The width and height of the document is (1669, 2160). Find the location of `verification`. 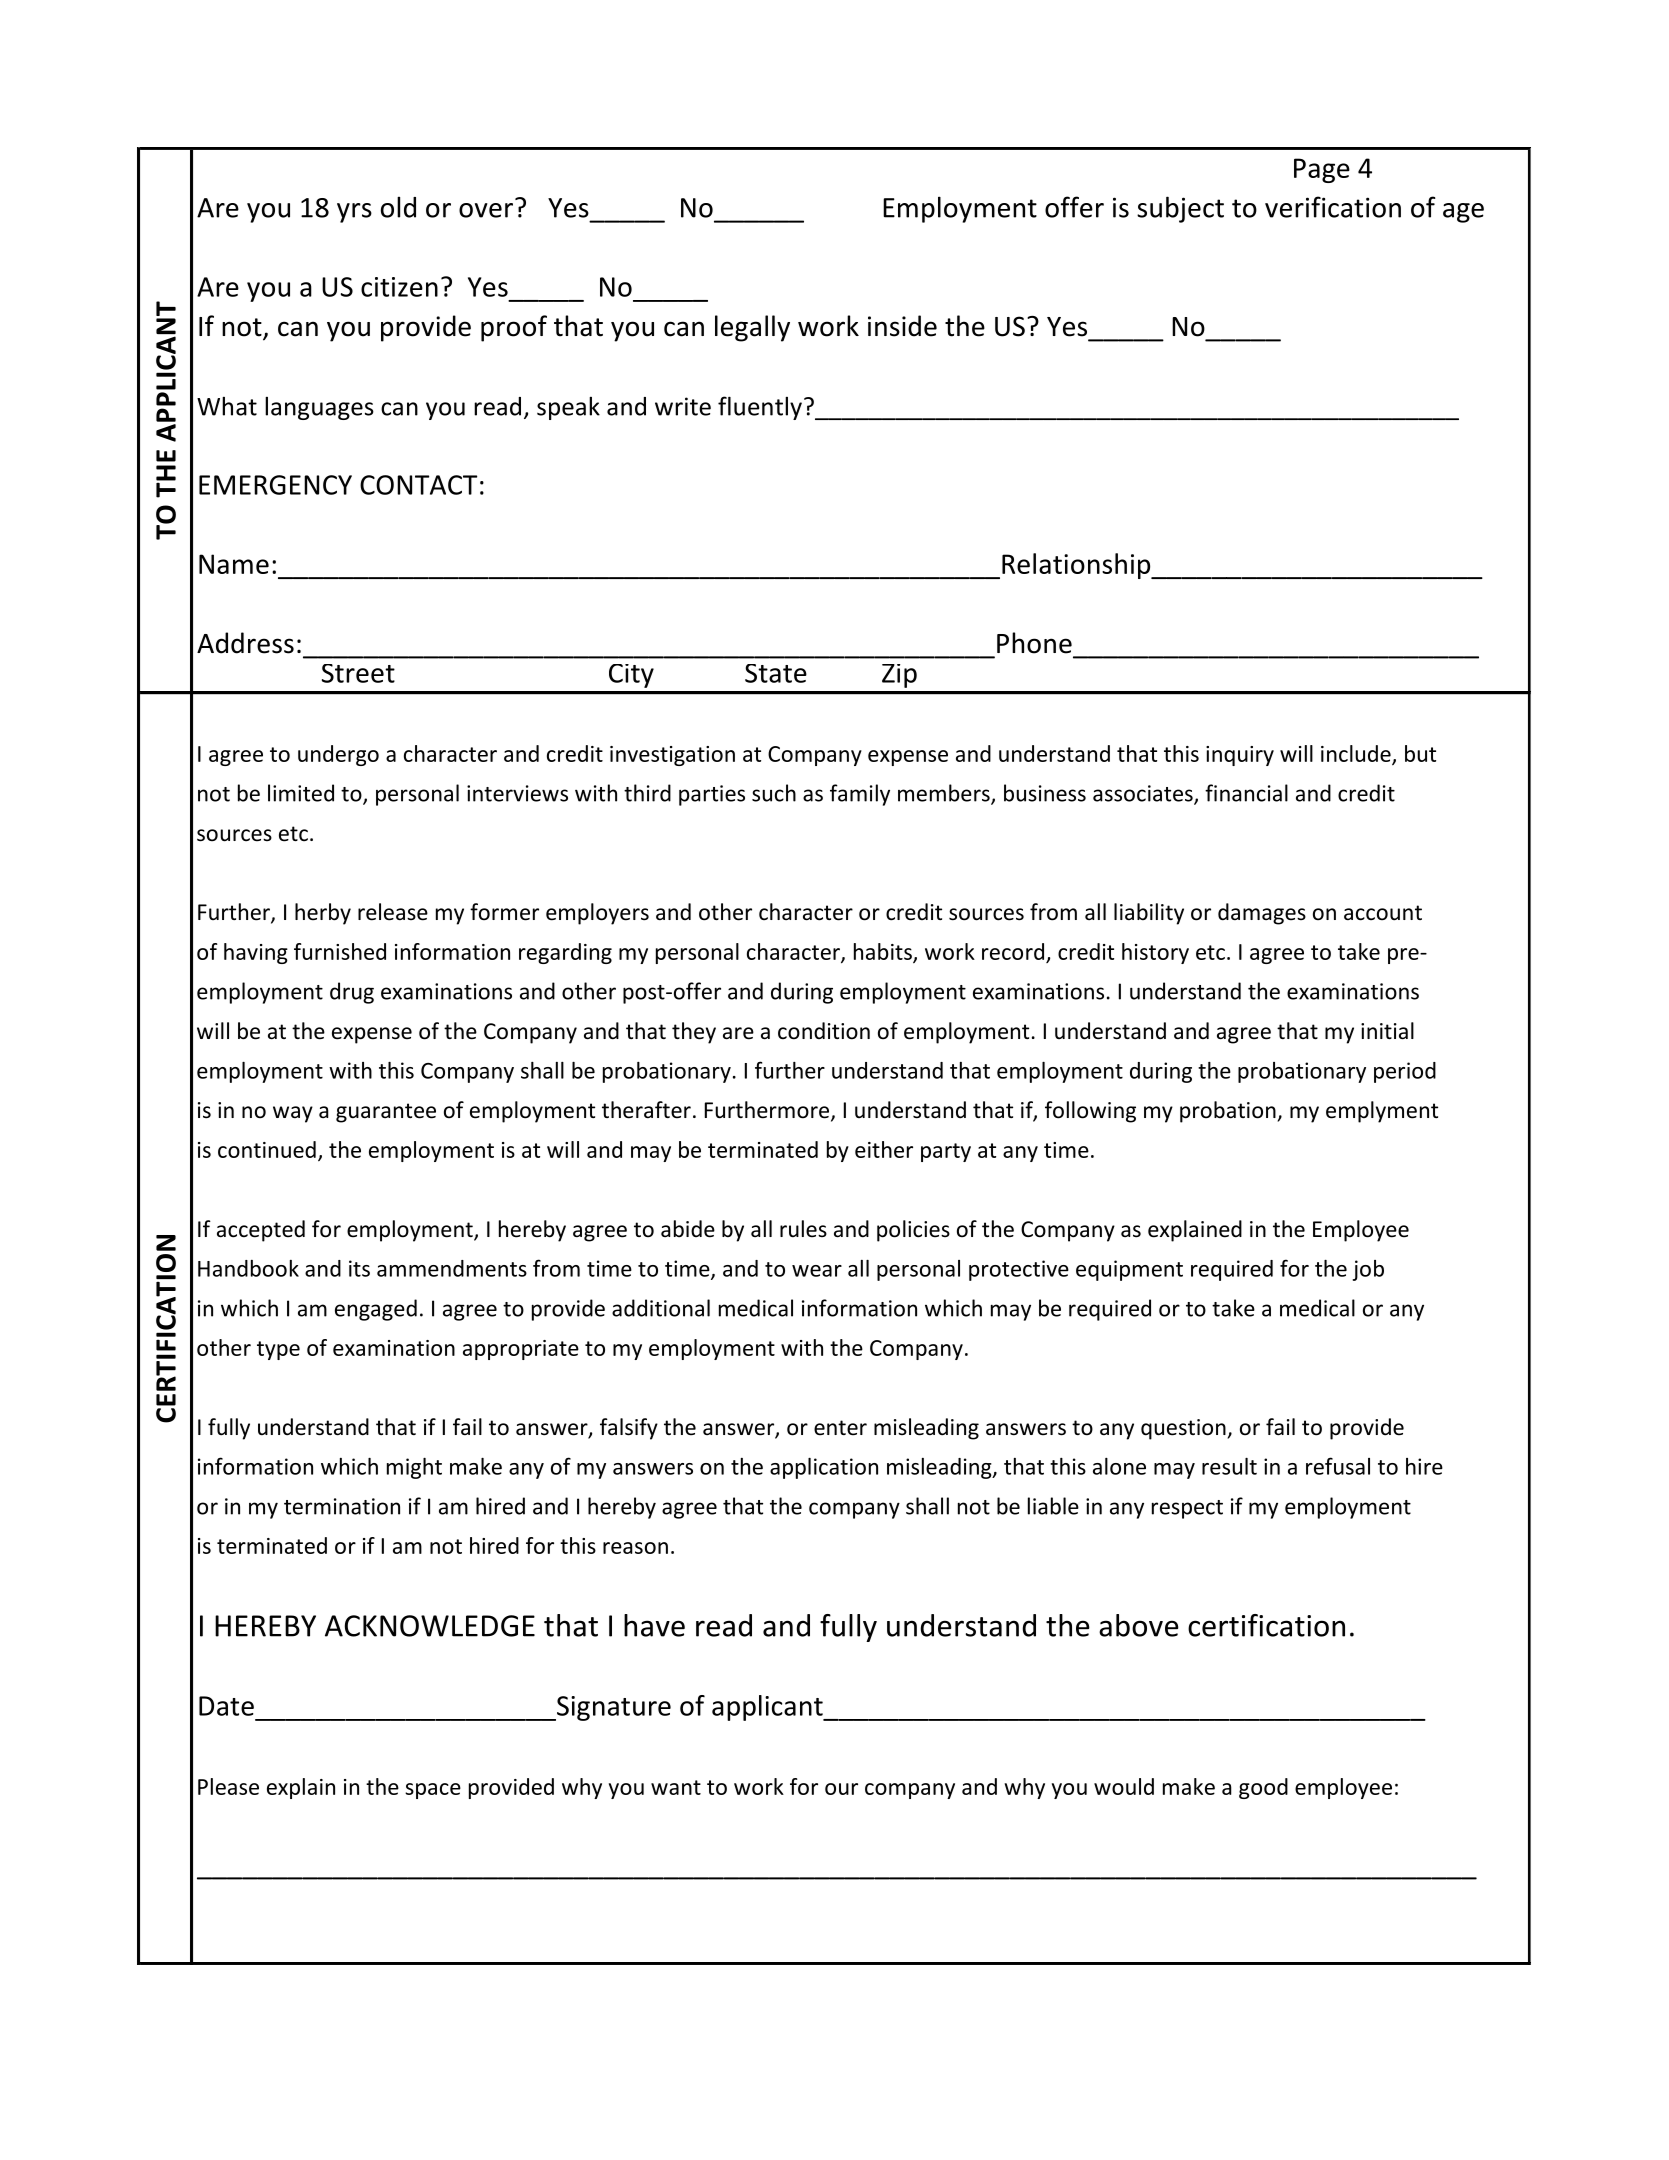

verification is located at coordinates (1333, 207).
